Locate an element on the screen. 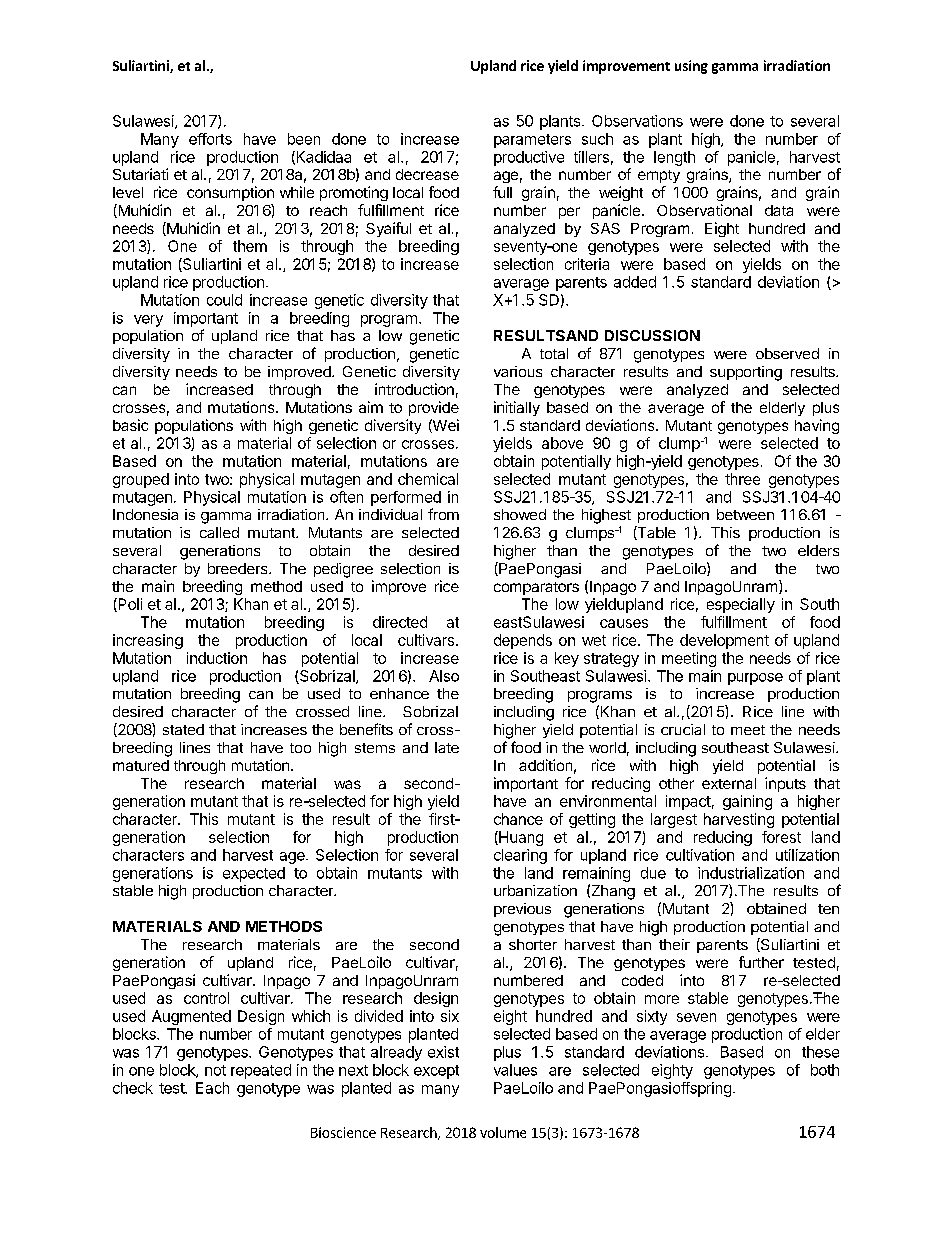 The height and width of the screenshot is (1233, 952). repeated is located at coordinates (261, 1071).
